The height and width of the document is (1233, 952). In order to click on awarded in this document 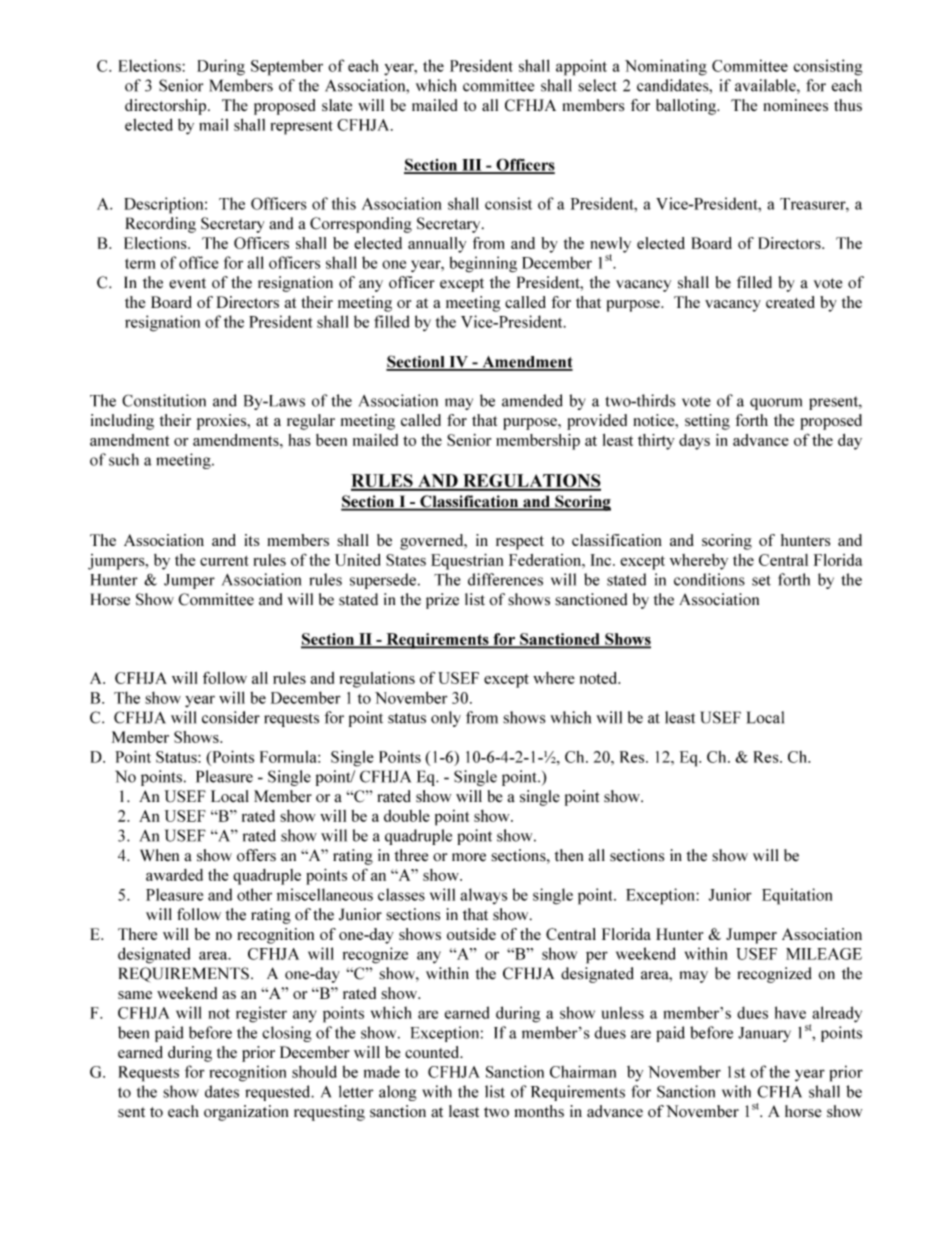, I will do `click(174, 875)`.
